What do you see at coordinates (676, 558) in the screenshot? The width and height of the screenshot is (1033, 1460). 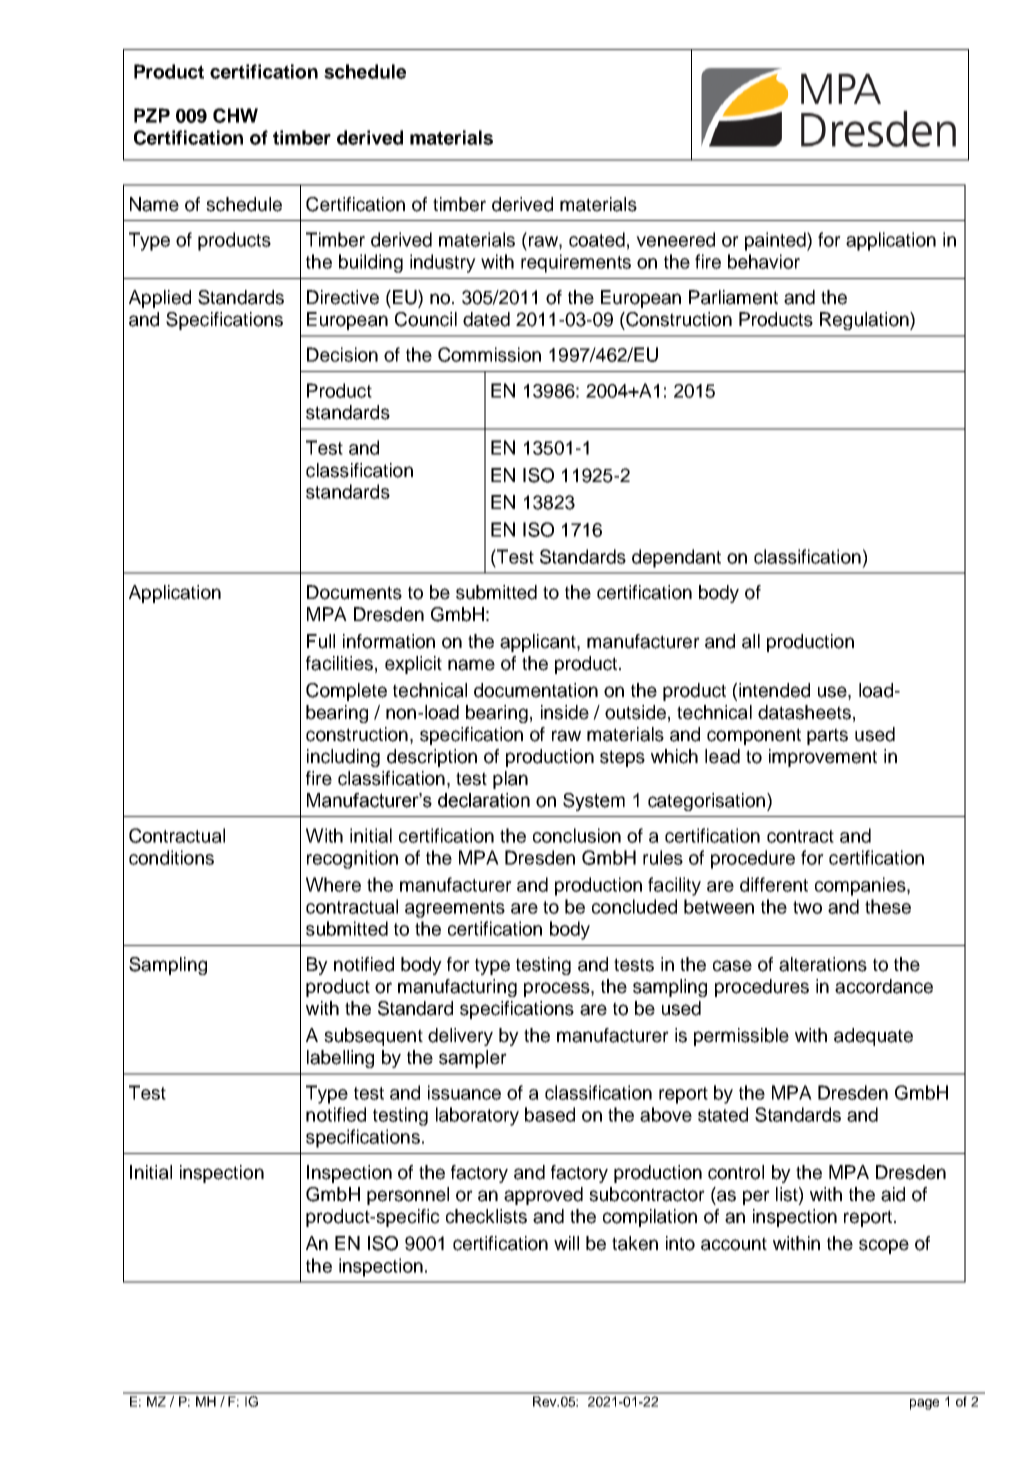 I see `dependant` at bounding box center [676, 558].
